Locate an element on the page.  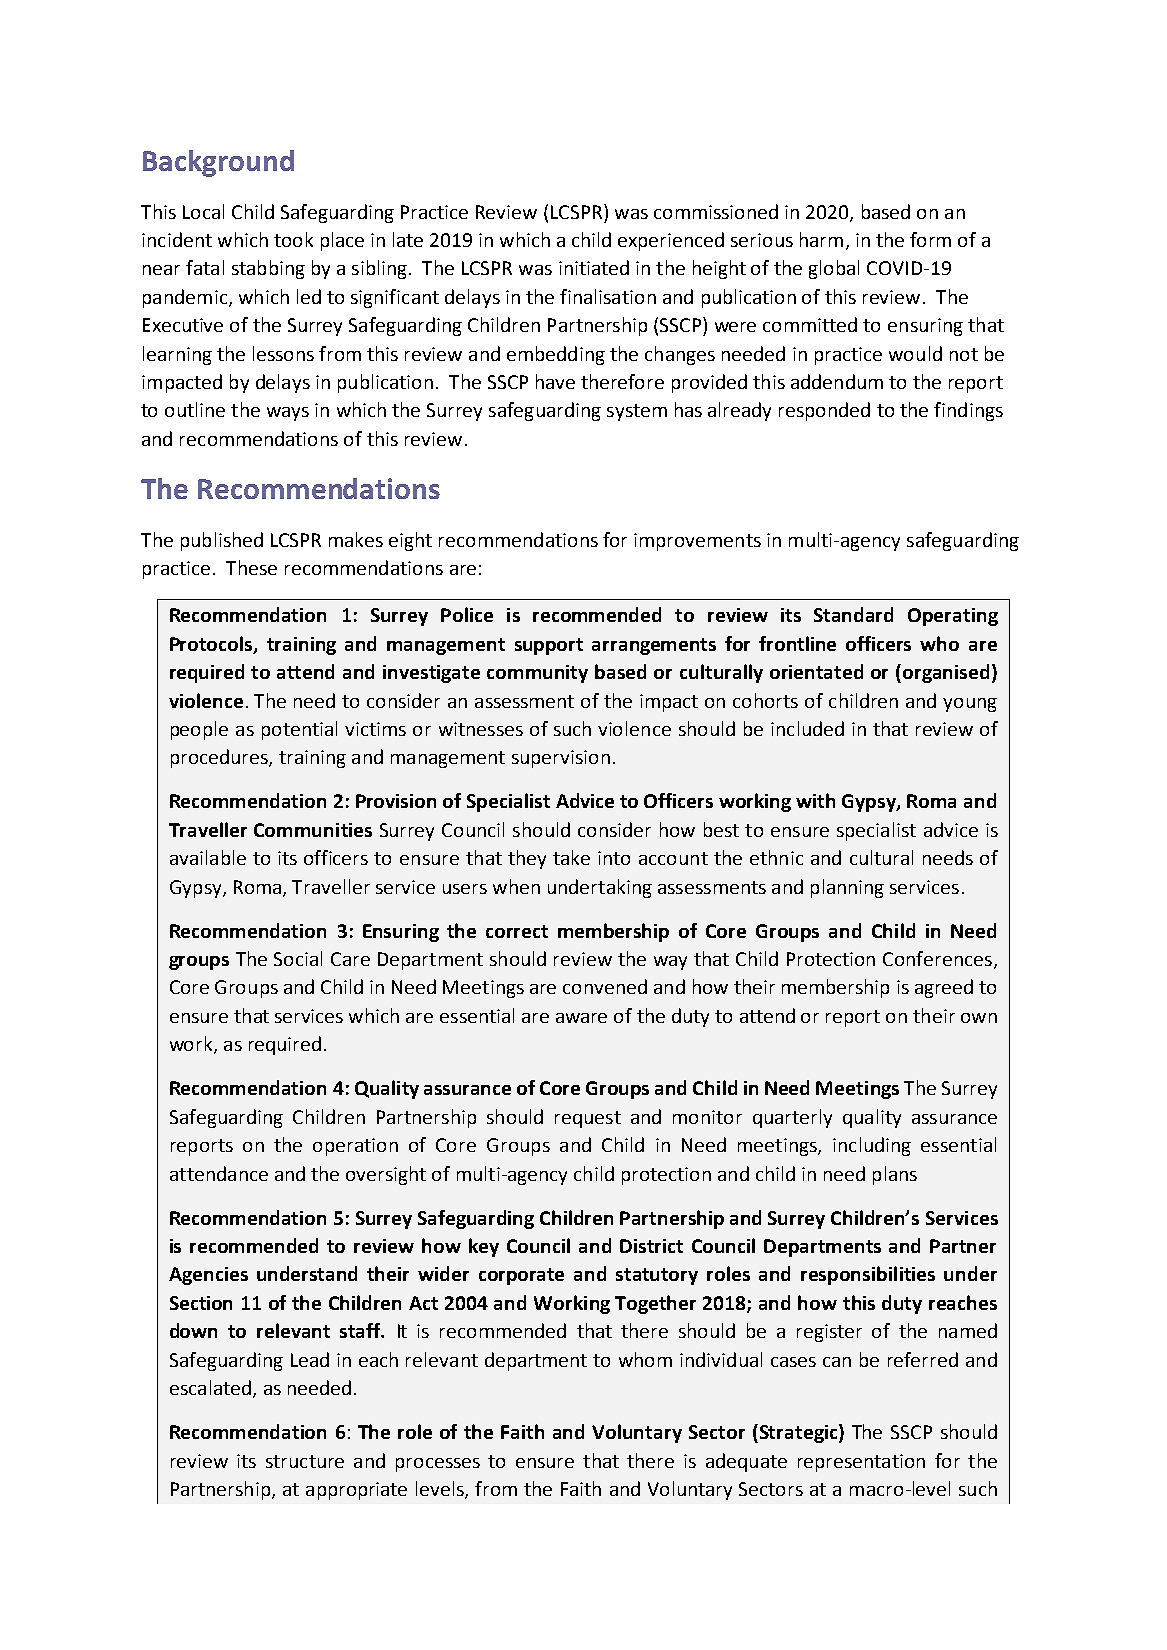
agreed is located at coordinates (944, 988).
